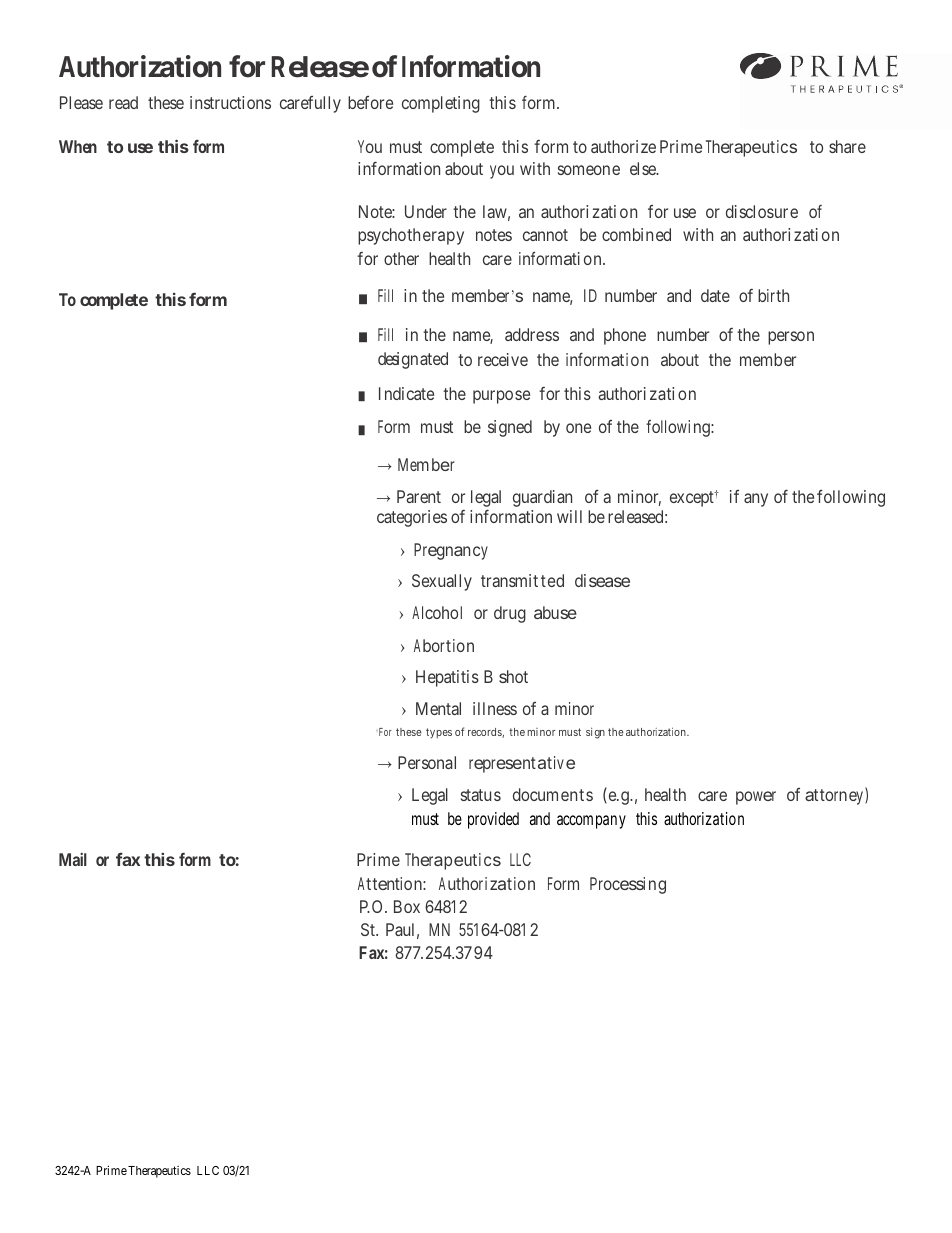 Image resolution: width=952 pixels, height=1233 pixels. Describe the element at coordinates (569, 516) in the screenshot. I see `will` at that location.
